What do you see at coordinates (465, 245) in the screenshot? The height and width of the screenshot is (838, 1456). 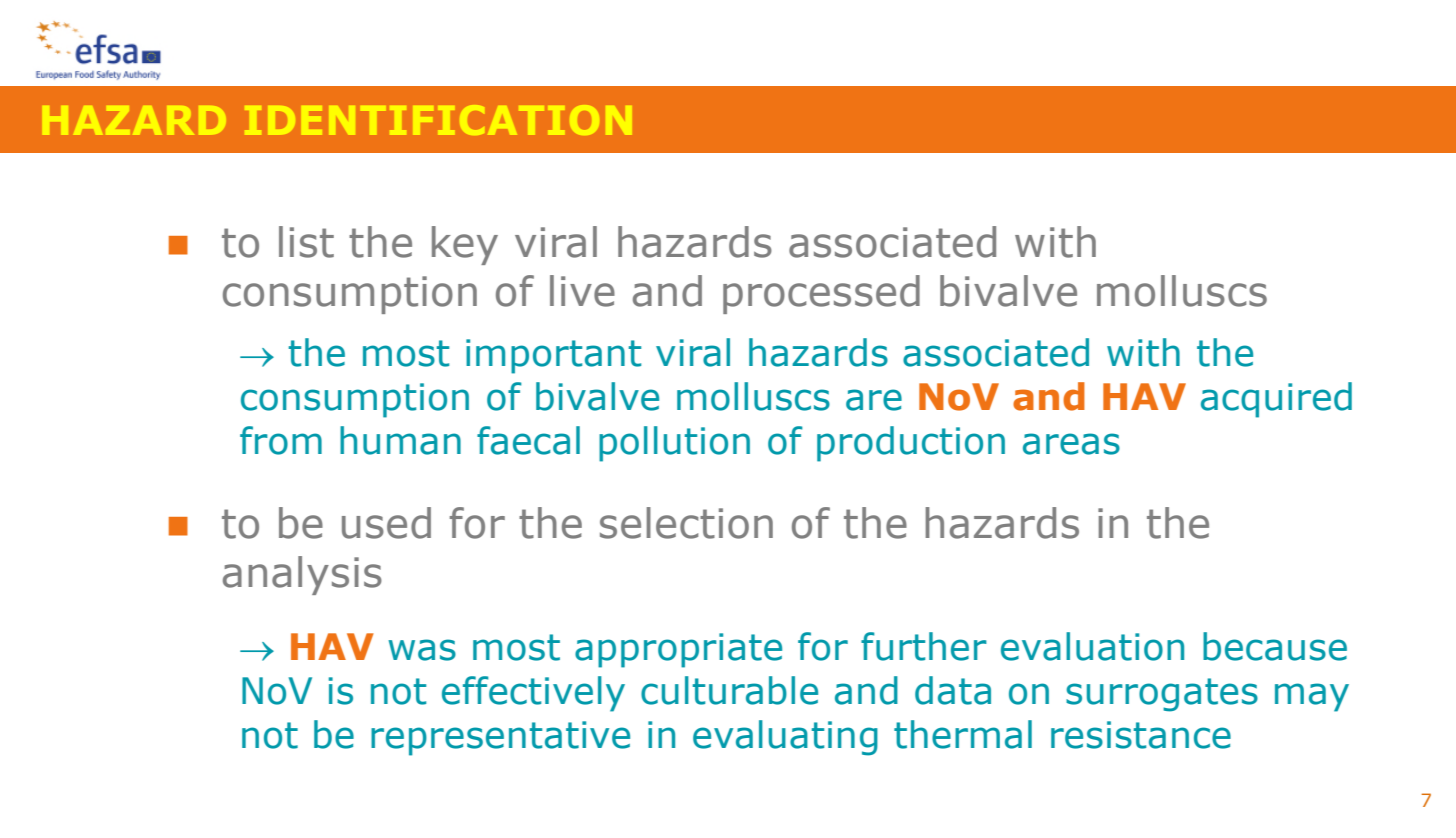 I see `key` at bounding box center [465, 245].
